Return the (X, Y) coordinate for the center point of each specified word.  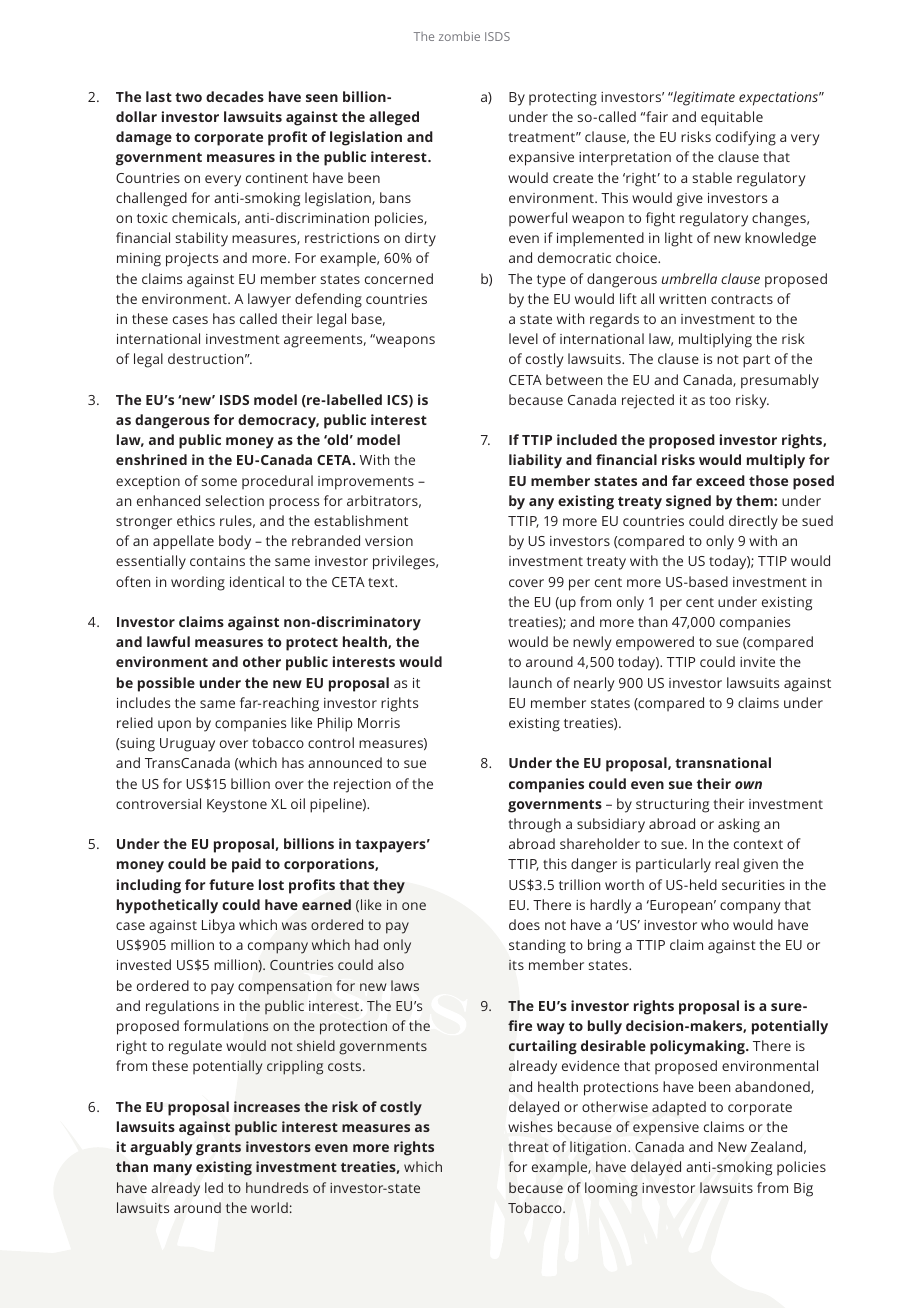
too (720, 400)
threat (528, 1146)
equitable (732, 118)
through (535, 825)
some (219, 482)
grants (218, 1149)
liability (535, 461)
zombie (459, 36)
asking (739, 825)
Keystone (237, 806)
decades (235, 96)
